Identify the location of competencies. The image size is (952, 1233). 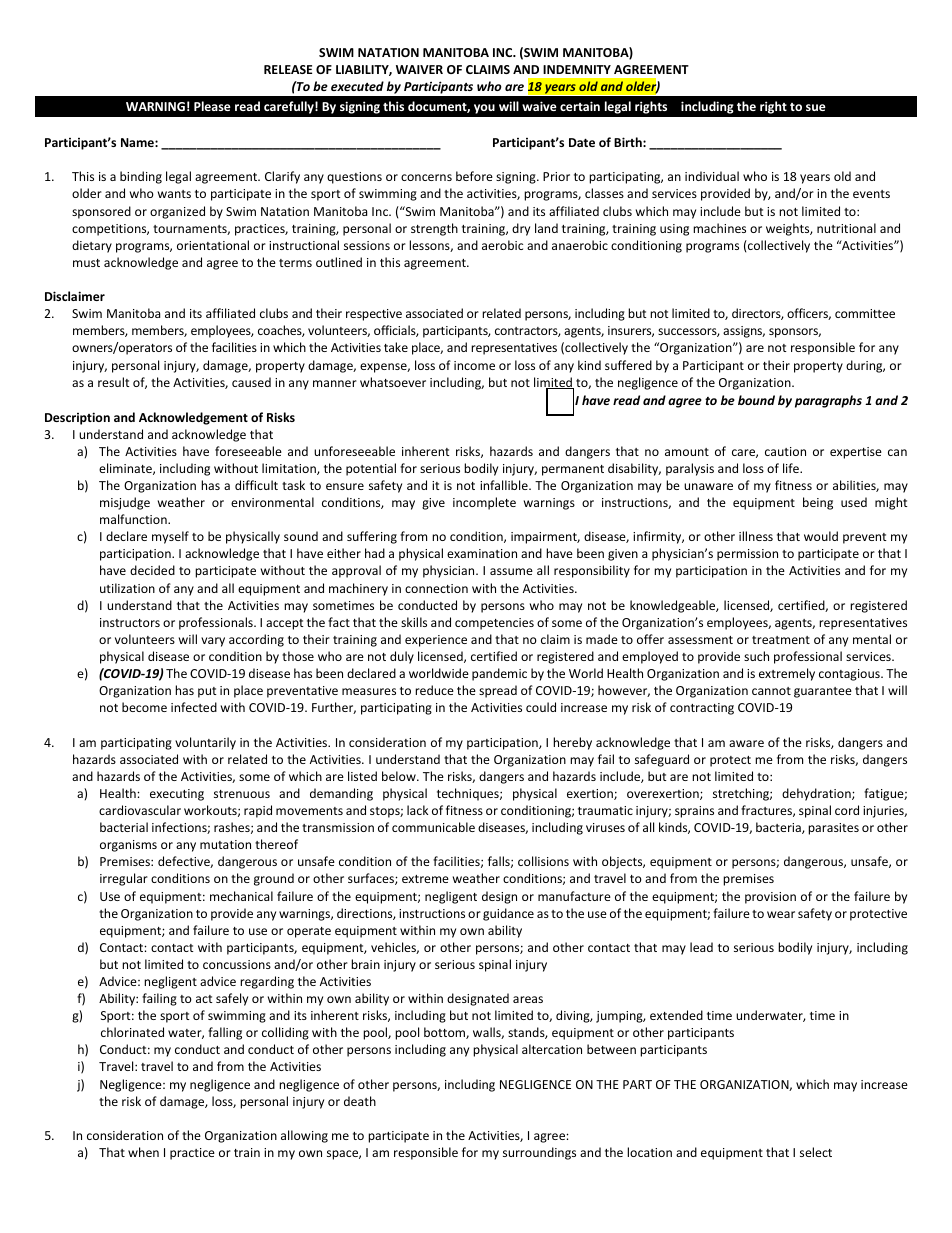
(494, 624).
